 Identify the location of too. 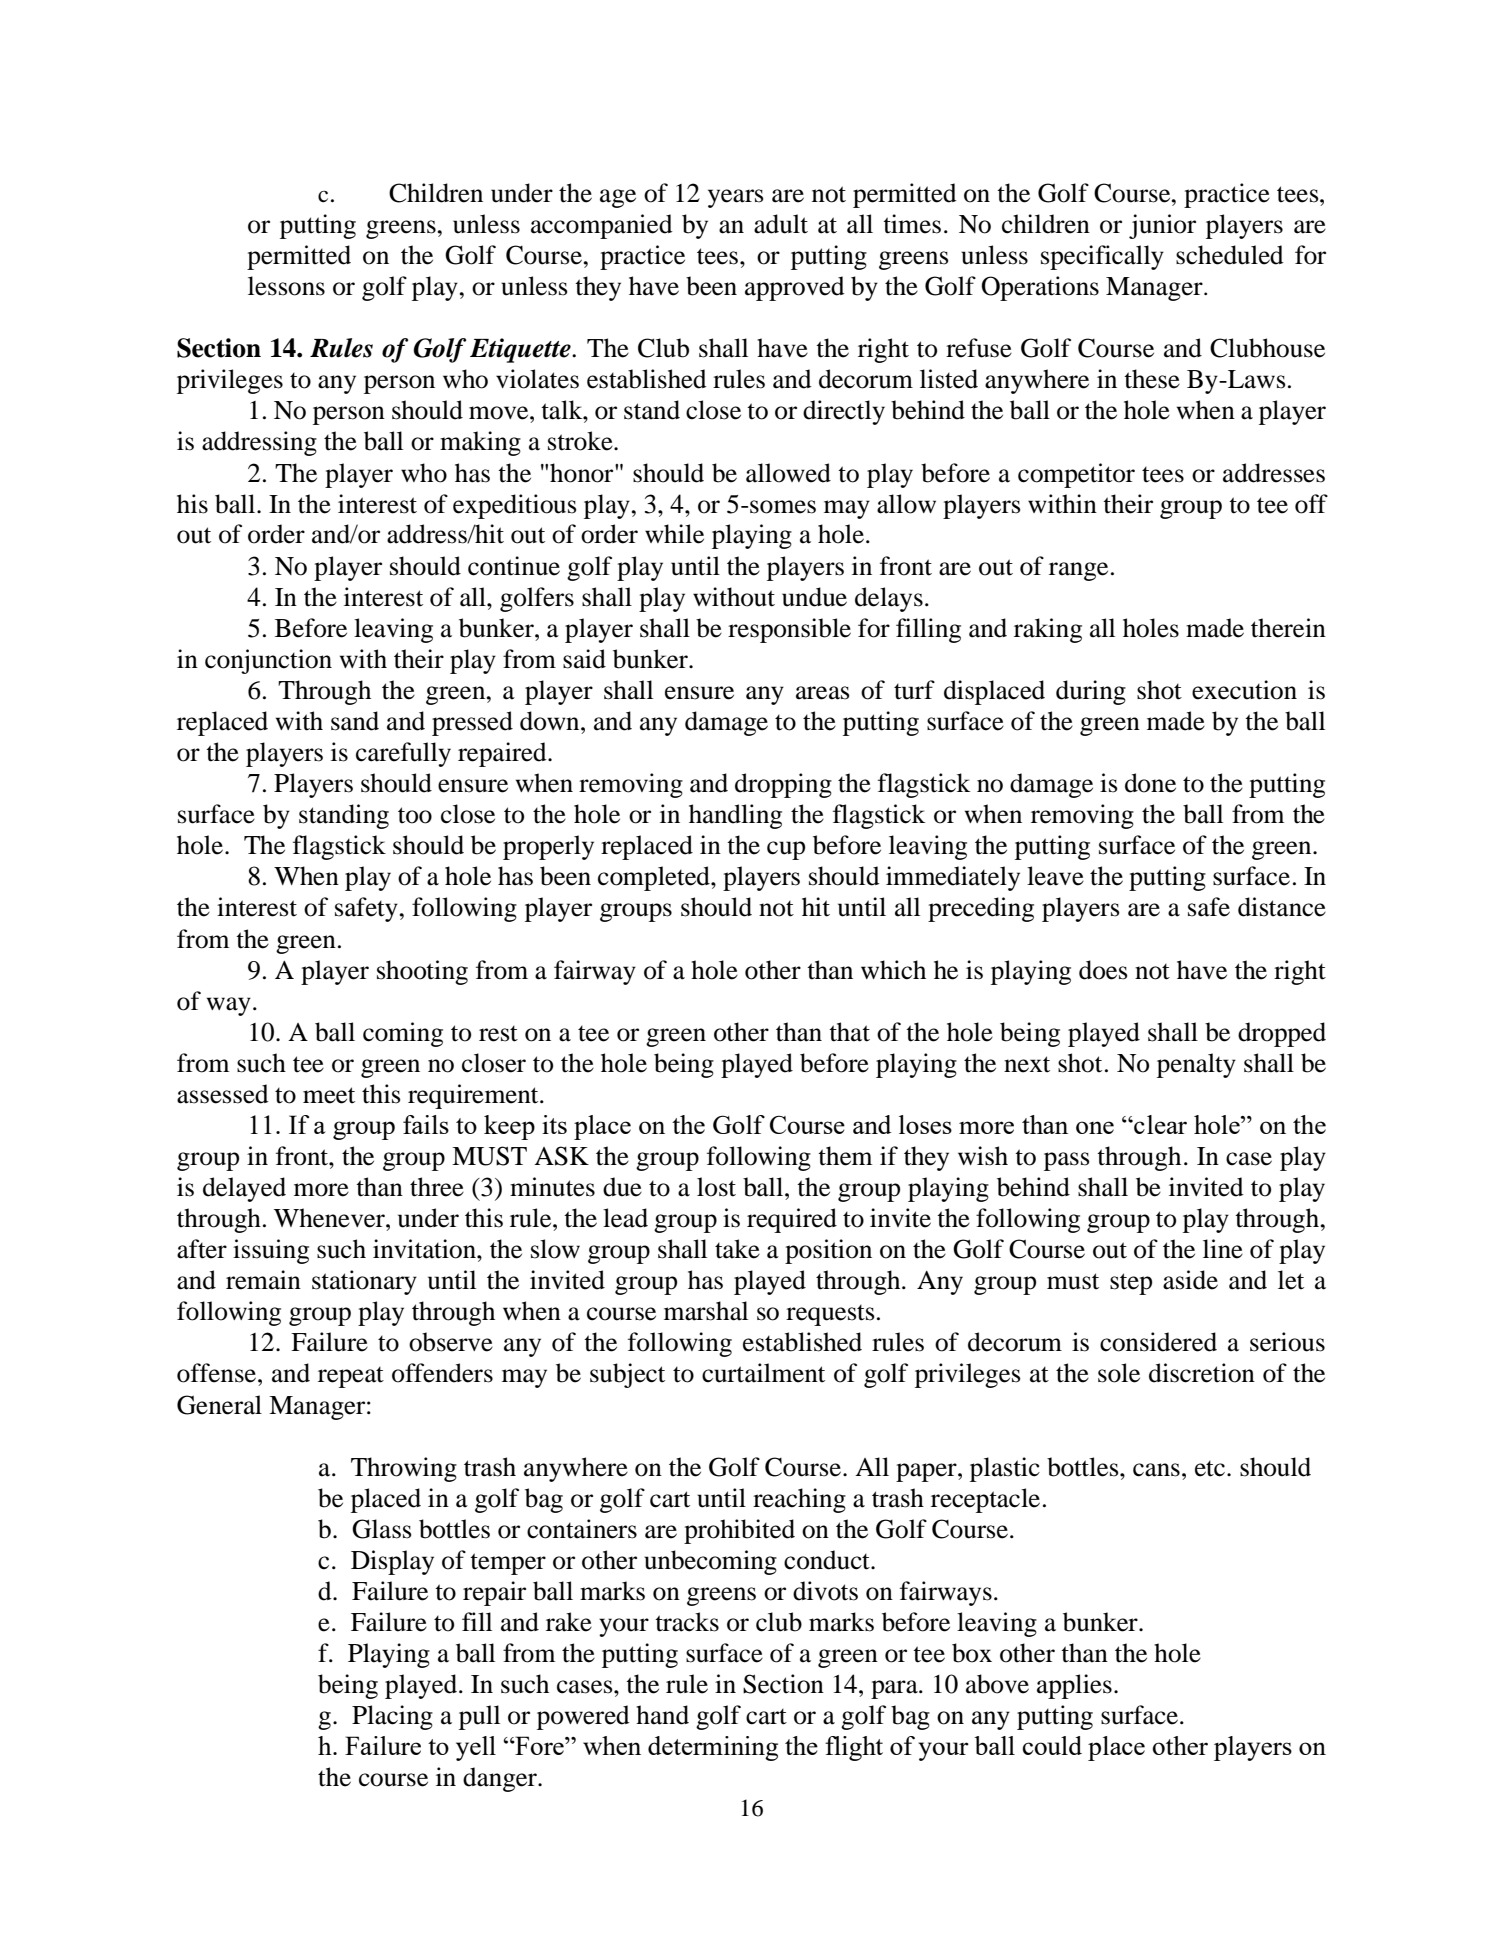
(415, 815).
